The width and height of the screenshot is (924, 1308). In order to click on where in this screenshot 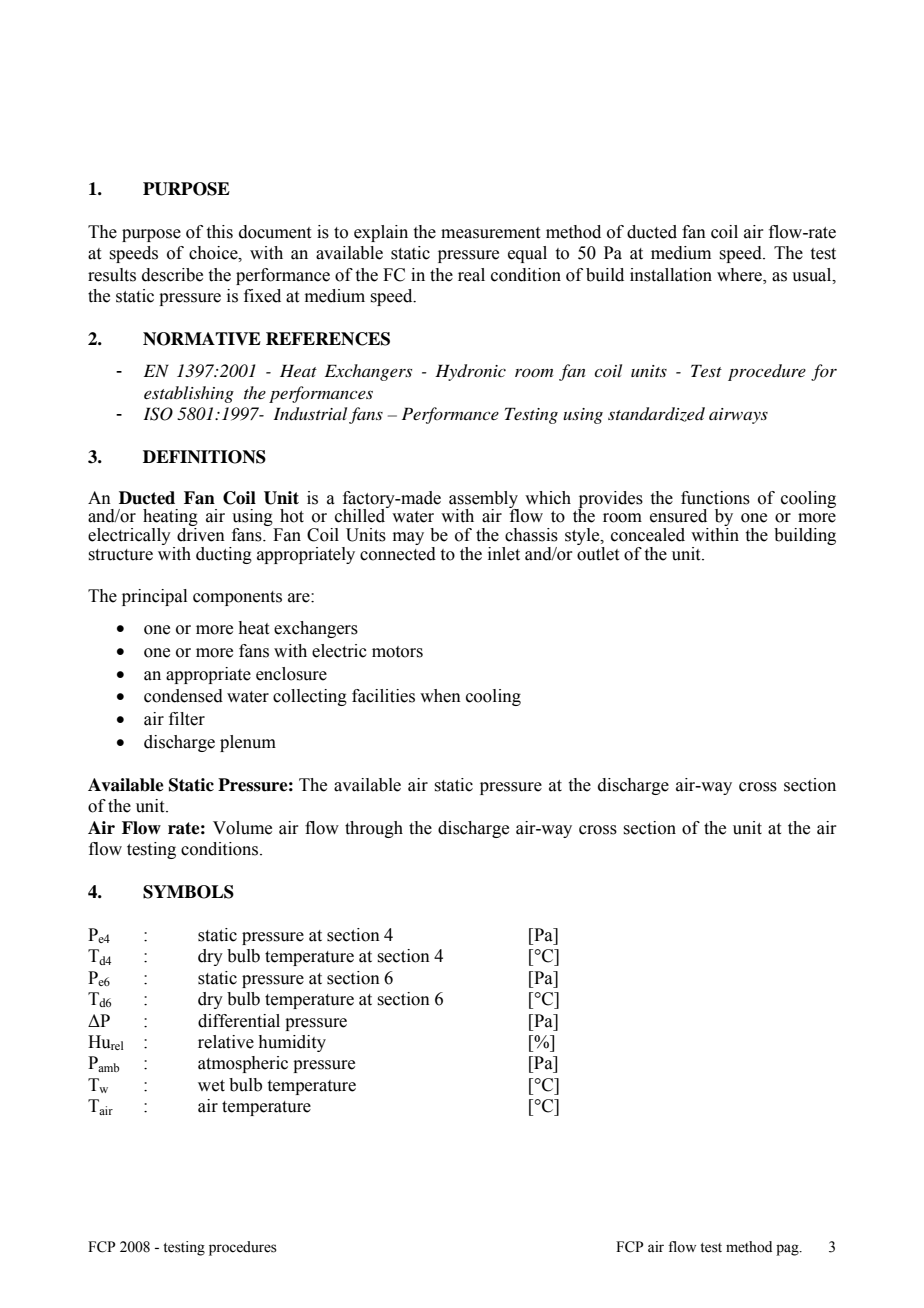, I will do `click(741, 275)`.
